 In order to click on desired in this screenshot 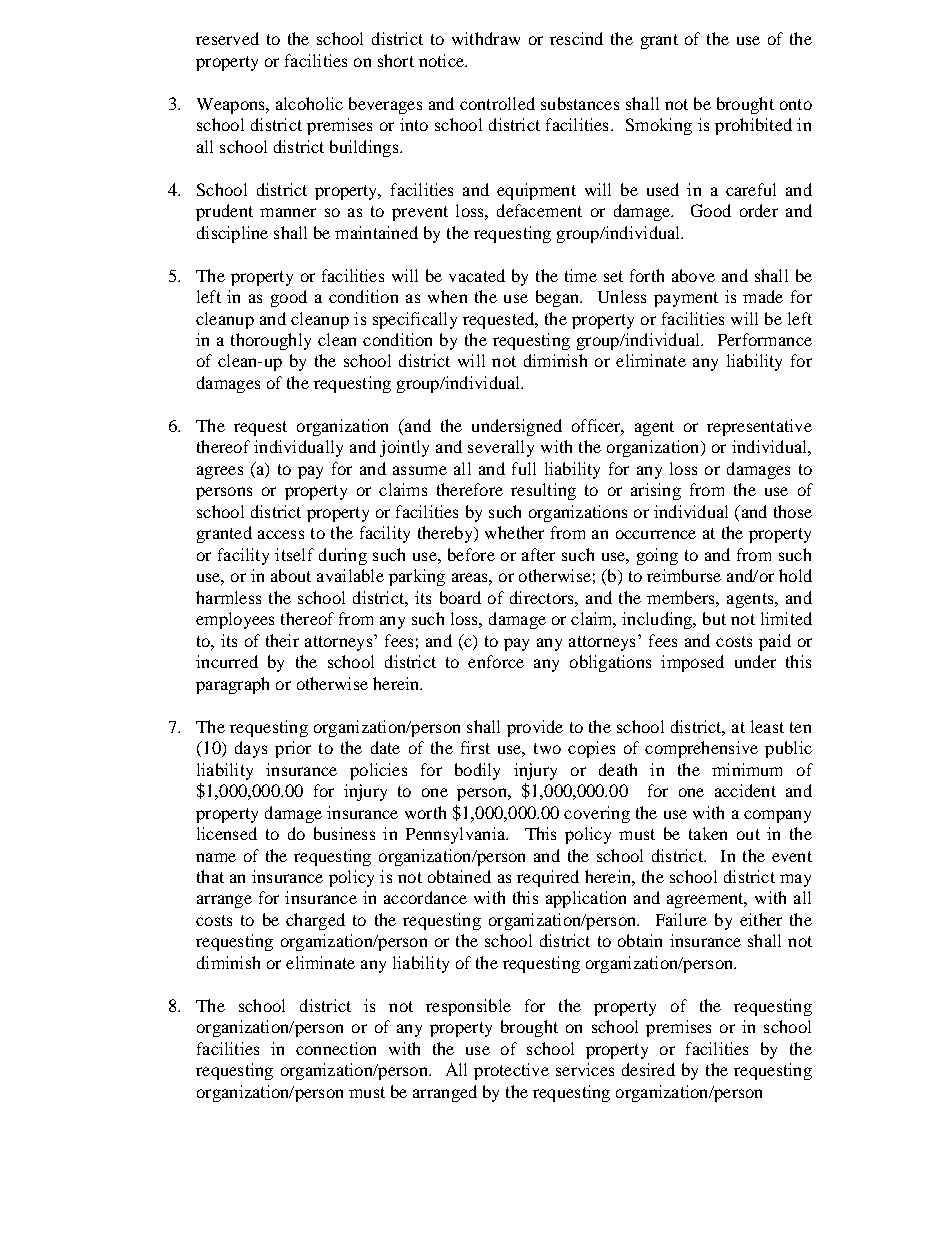, I will do `click(648, 1069)`.
